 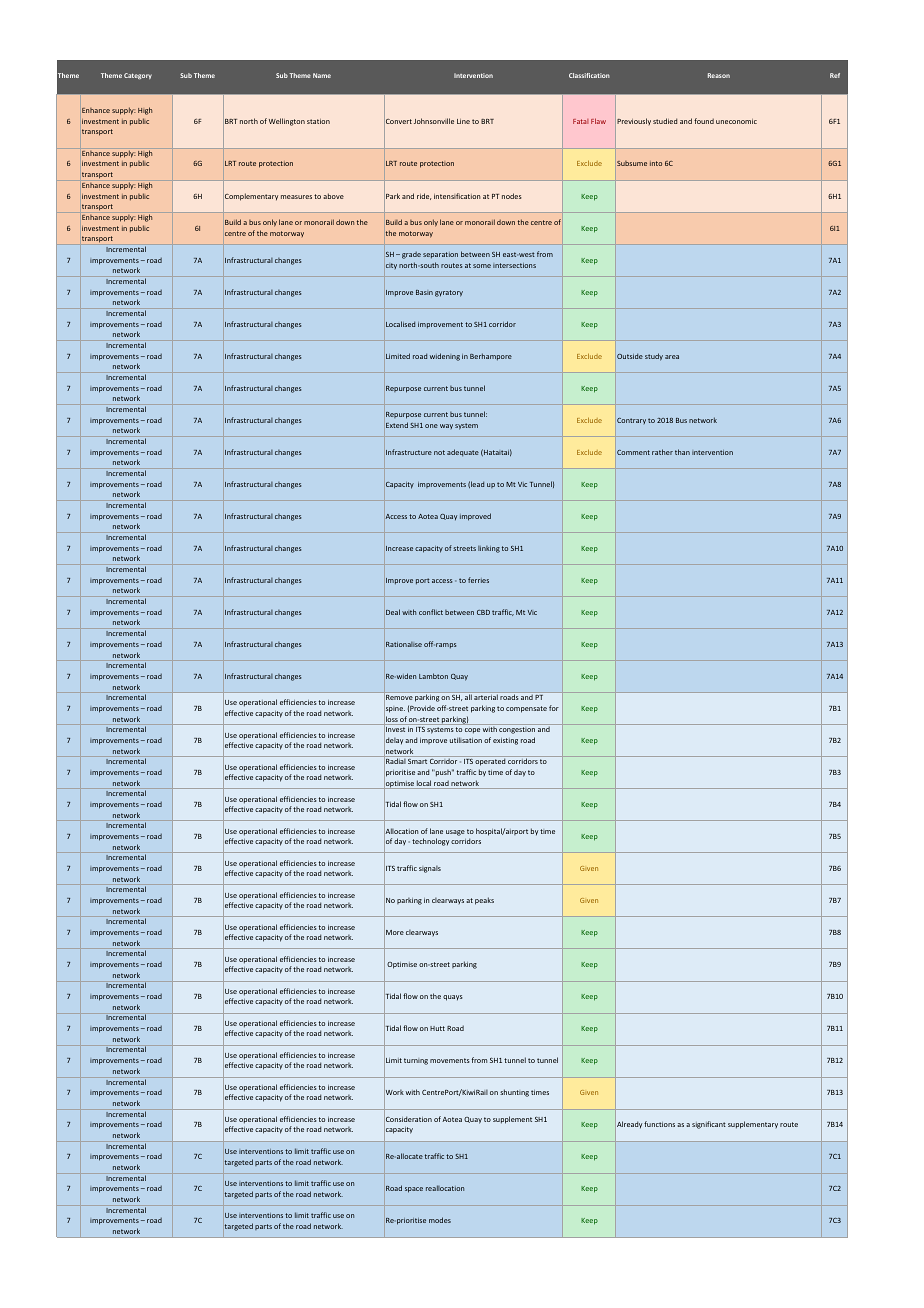 What do you see at coordinates (463, 121) in the screenshot?
I see `Line` at bounding box center [463, 121].
